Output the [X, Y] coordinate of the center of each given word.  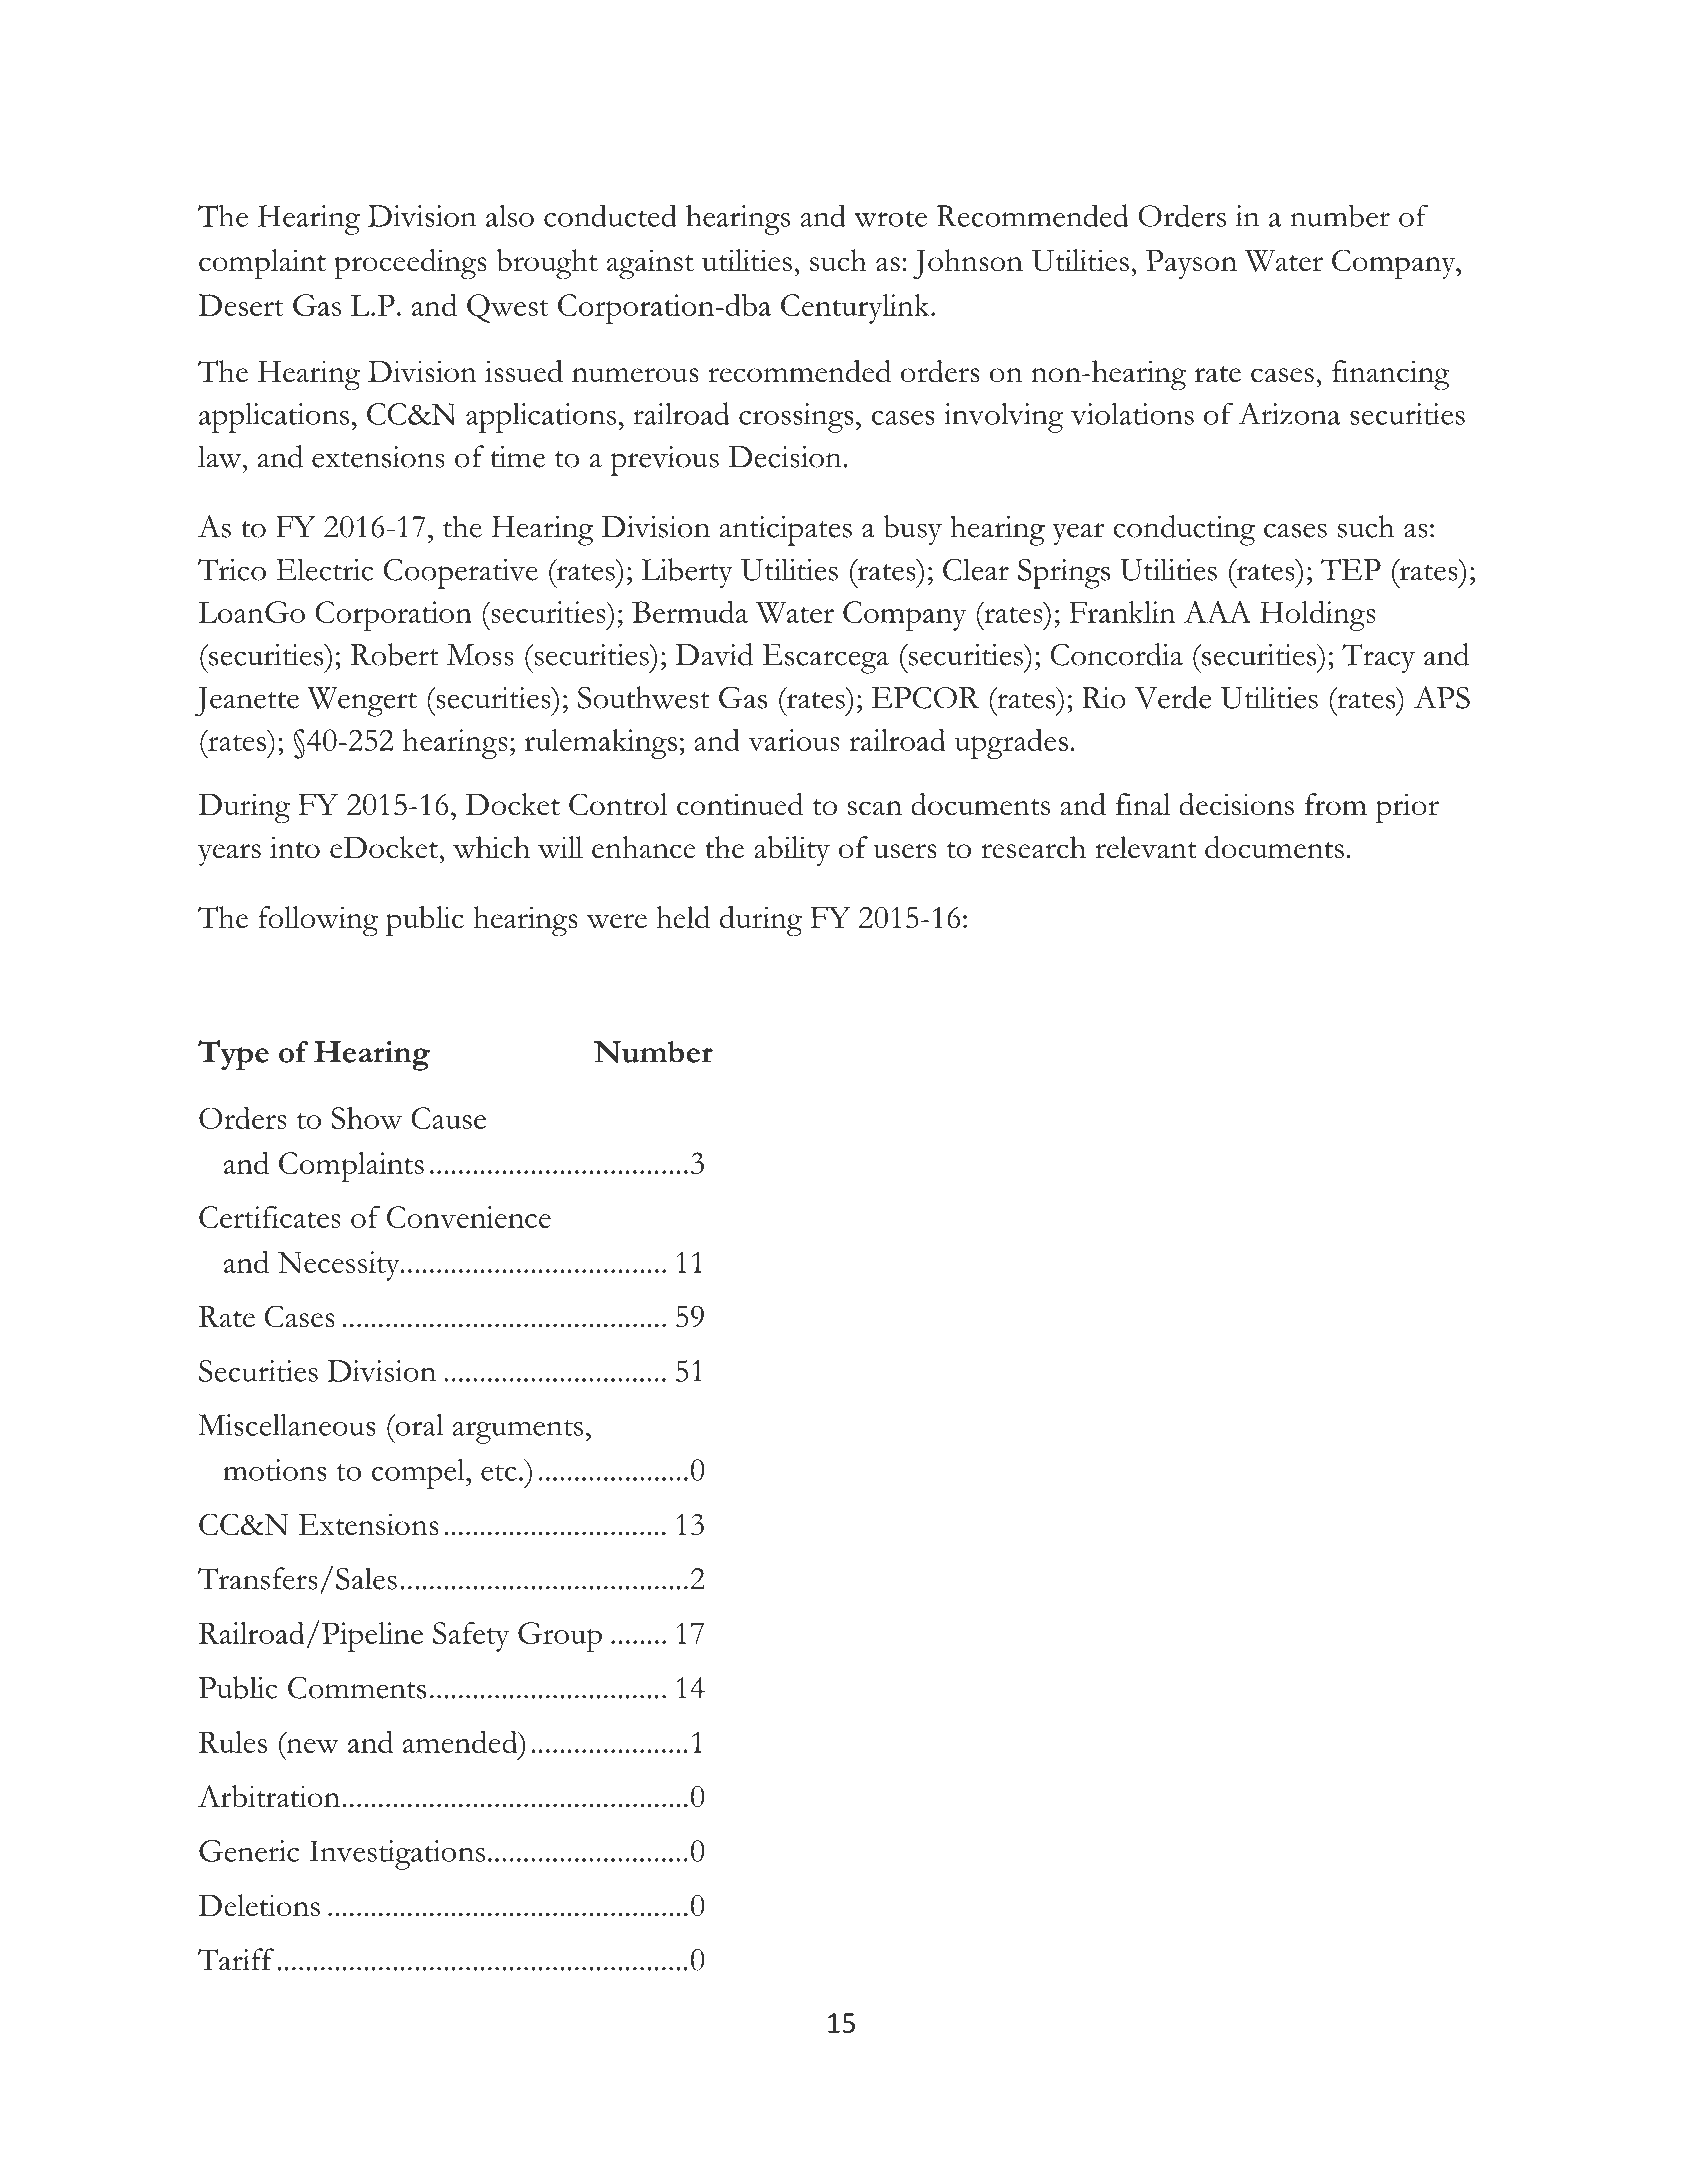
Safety [471, 1637]
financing [1391, 375]
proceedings [410, 264]
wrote [890, 218]
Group [560, 1637]
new [312, 1746]
